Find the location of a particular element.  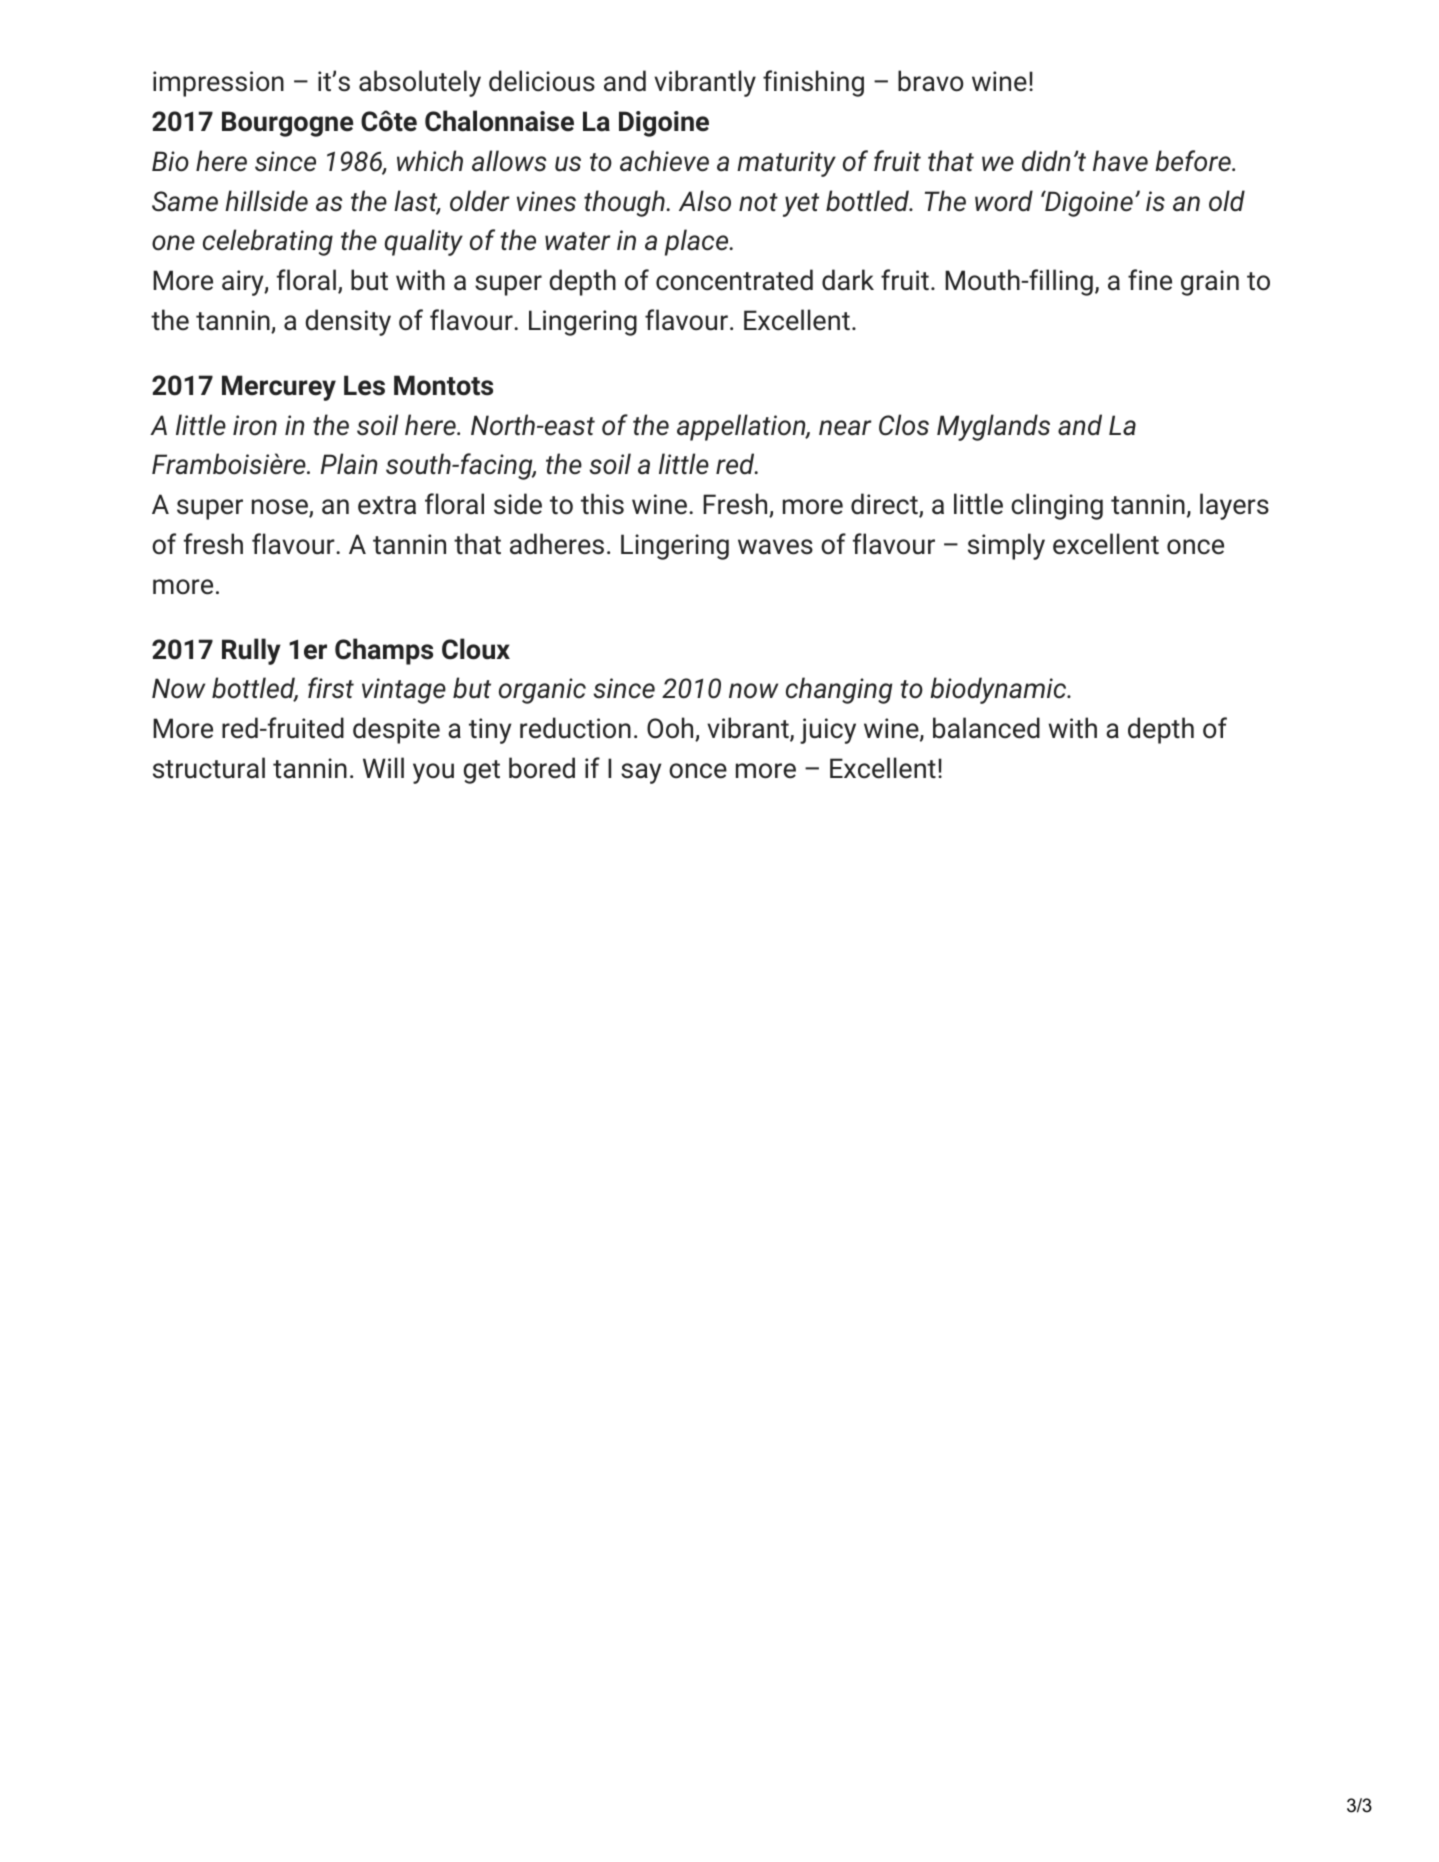

Will is located at coordinates (383, 767).
